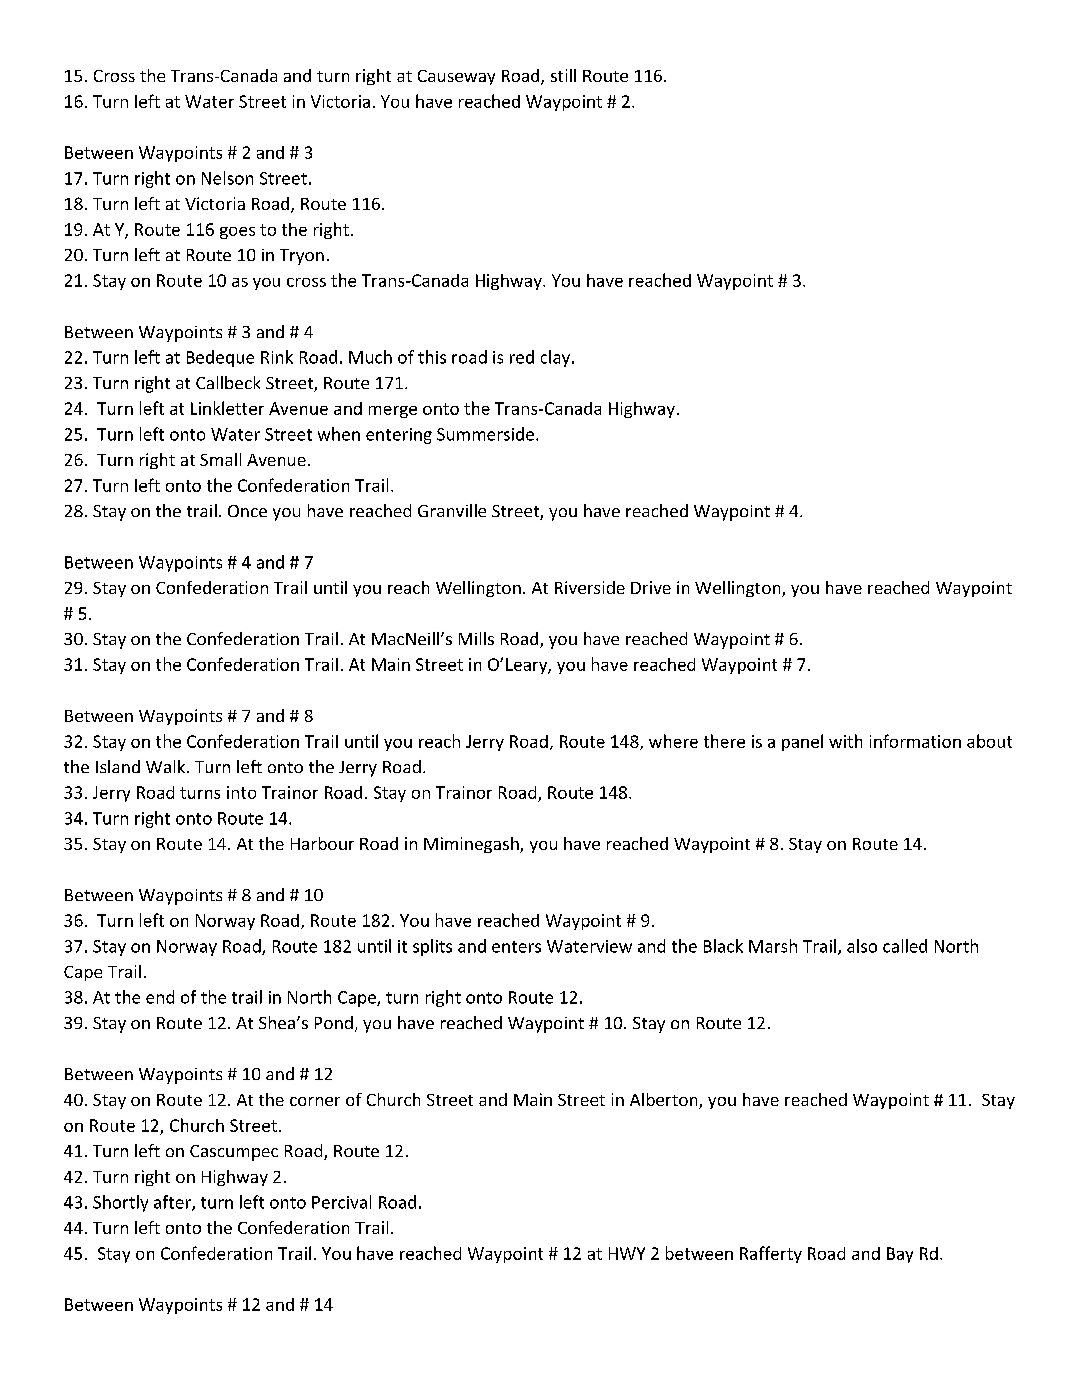  Describe the element at coordinates (227, 178) in the document. I see `Nelson` at that location.
